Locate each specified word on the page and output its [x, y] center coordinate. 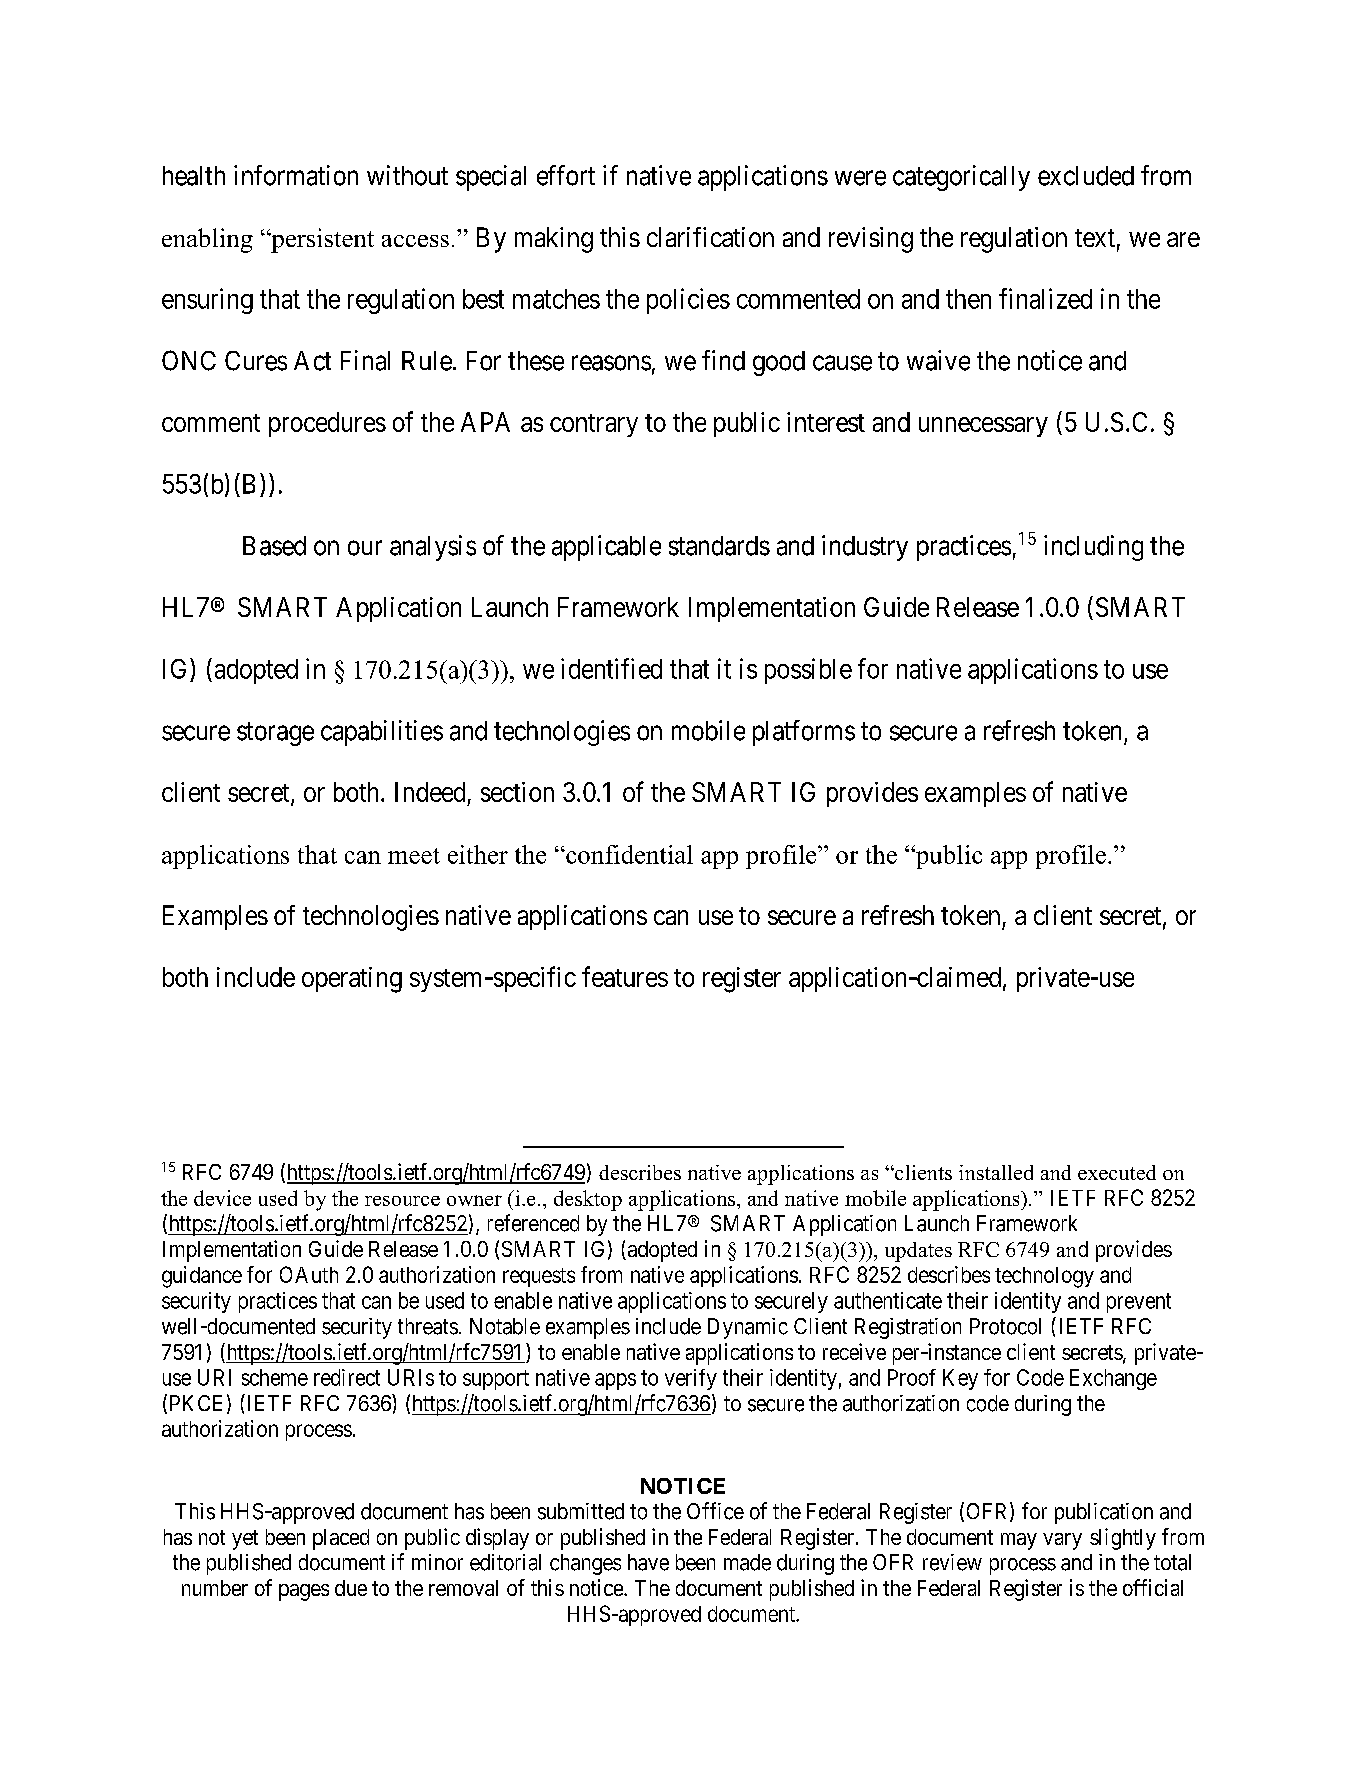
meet [414, 856]
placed [341, 1539]
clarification [710, 237]
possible [808, 671]
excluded [1086, 176]
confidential [628, 854]
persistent [321, 240]
